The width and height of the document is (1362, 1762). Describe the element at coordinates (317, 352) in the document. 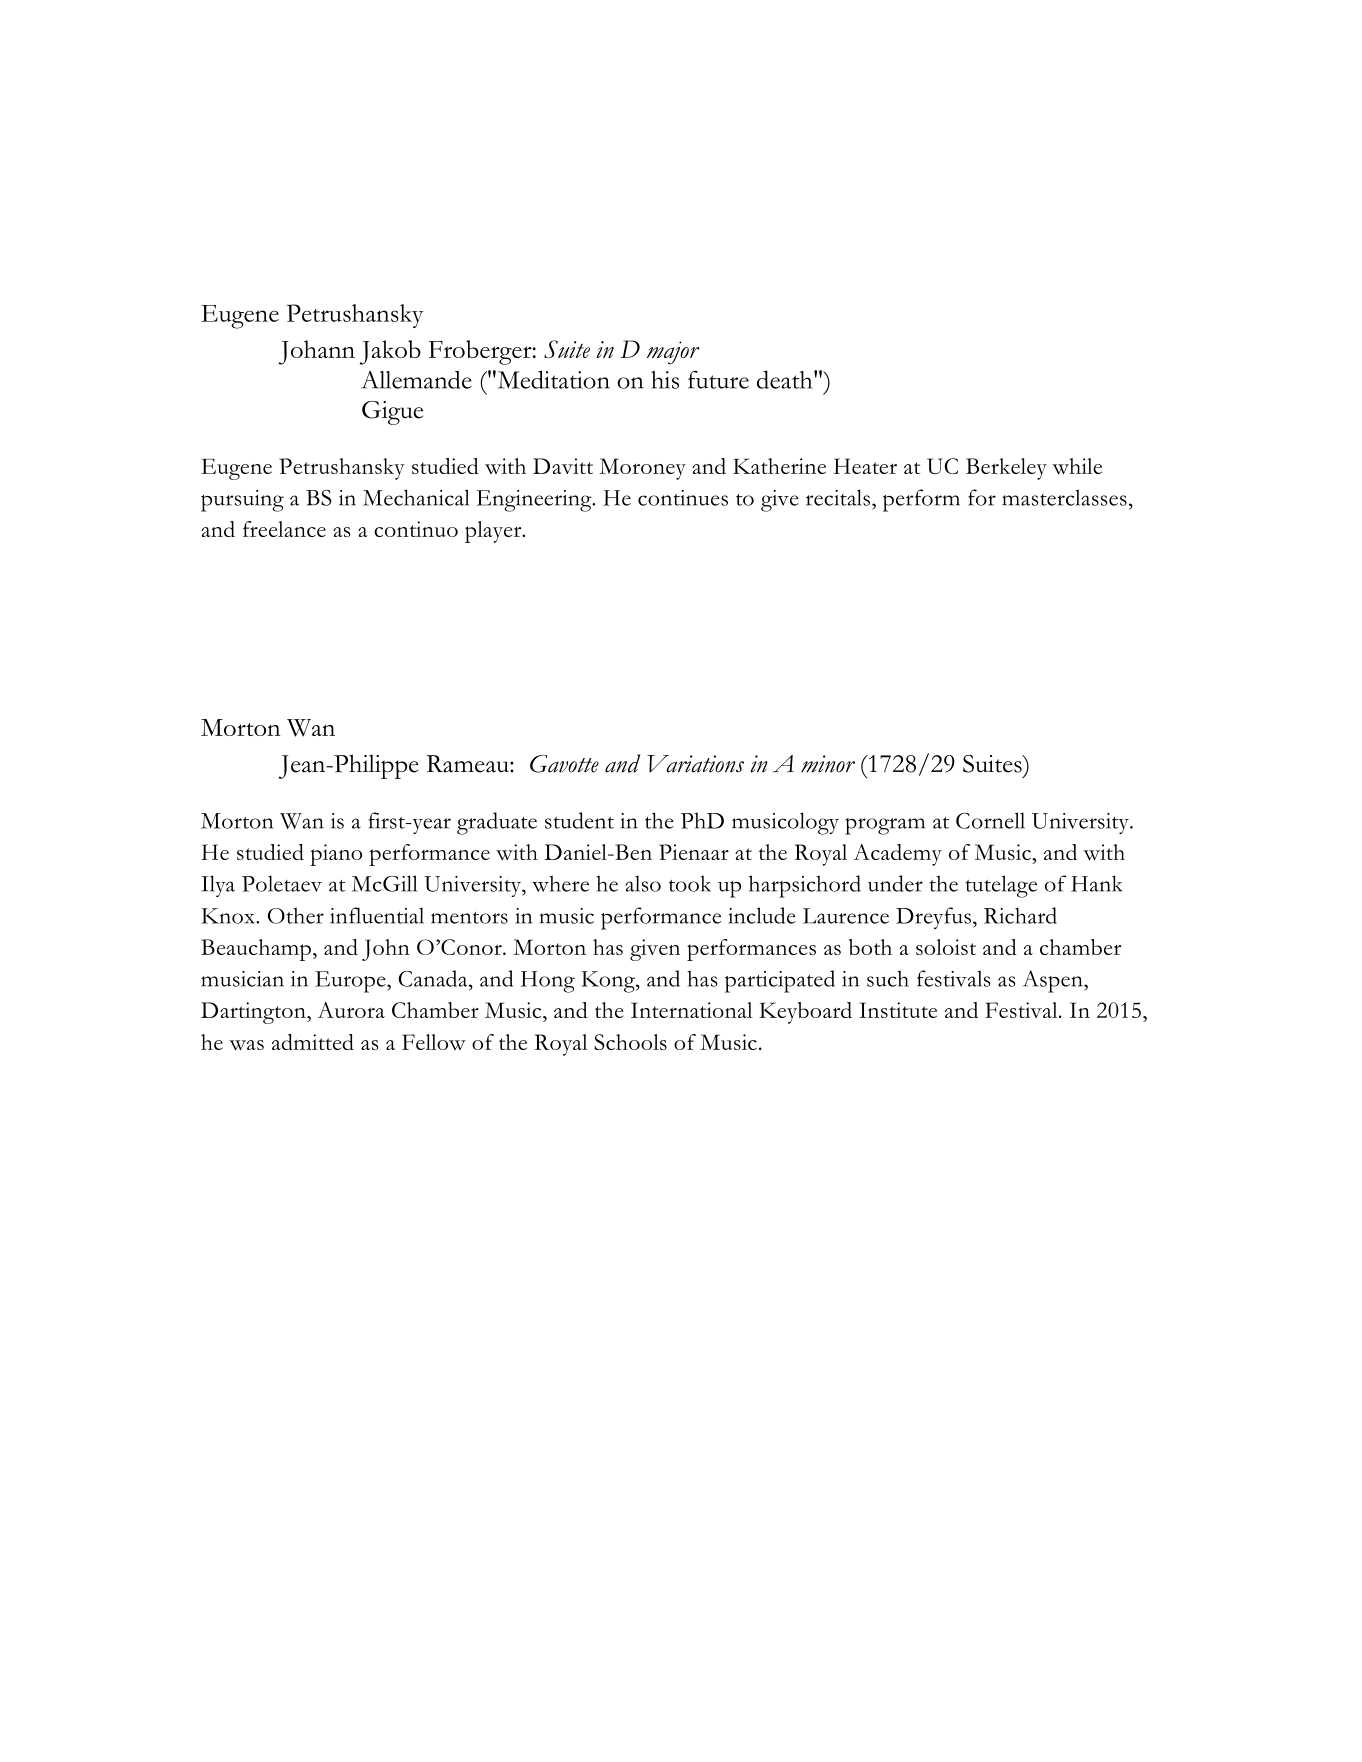

I see `Johann` at that location.
